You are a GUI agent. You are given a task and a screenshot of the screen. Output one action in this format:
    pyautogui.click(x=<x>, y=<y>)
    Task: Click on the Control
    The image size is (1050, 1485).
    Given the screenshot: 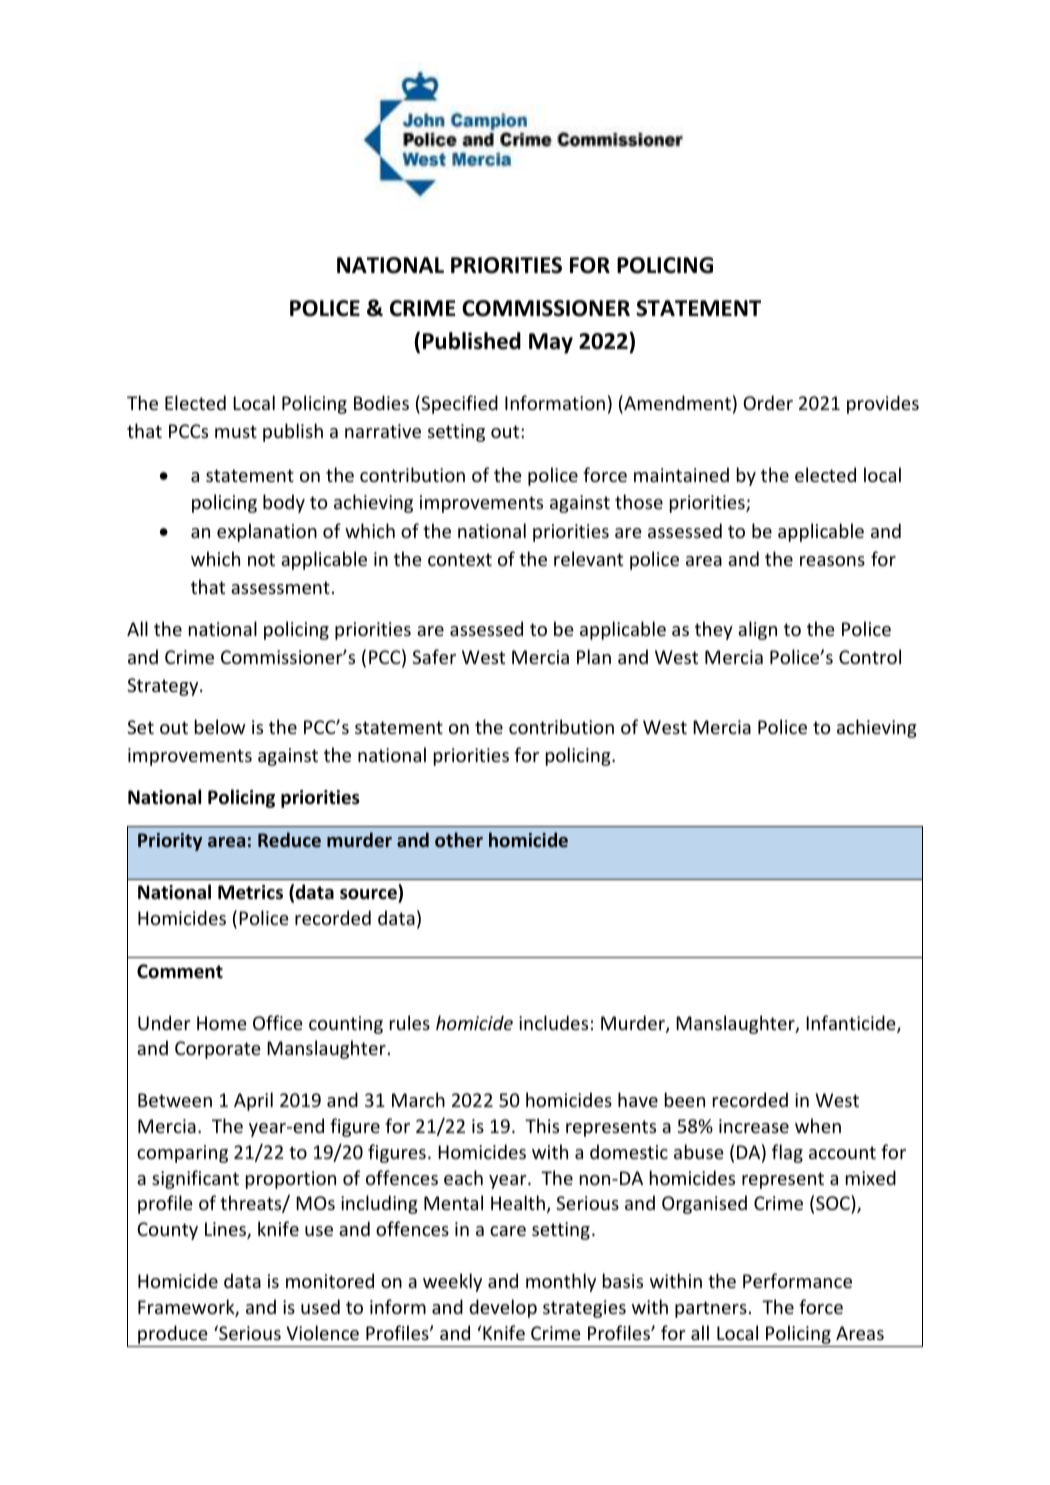 What is the action you would take?
    pyautogui.click(x=870, y=656)
